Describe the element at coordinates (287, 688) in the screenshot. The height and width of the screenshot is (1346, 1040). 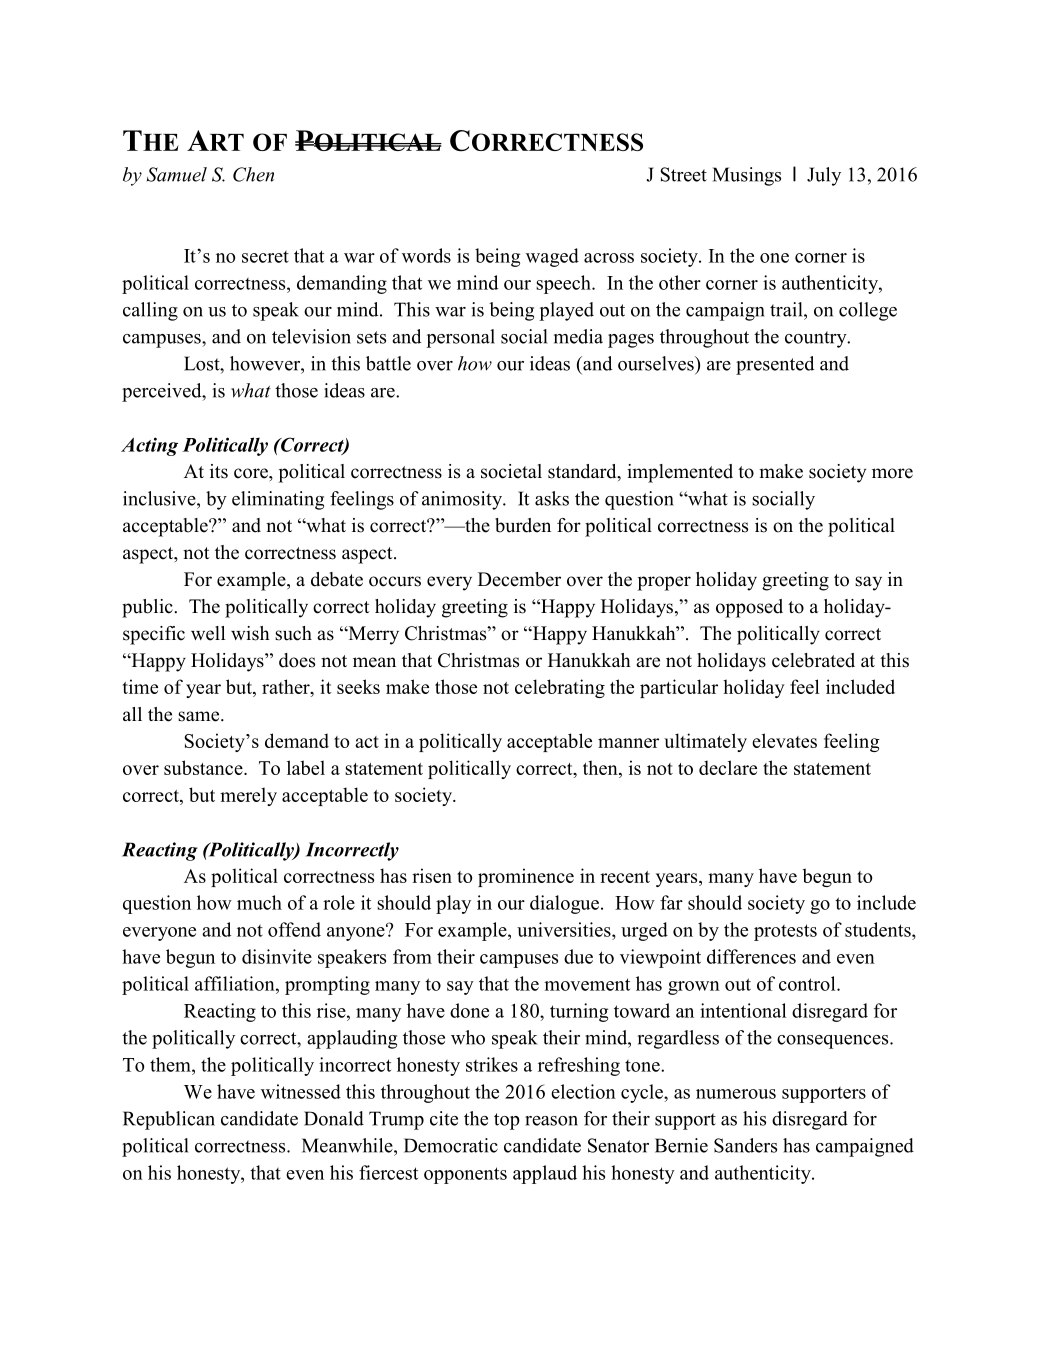
I see `rather` at that location.
